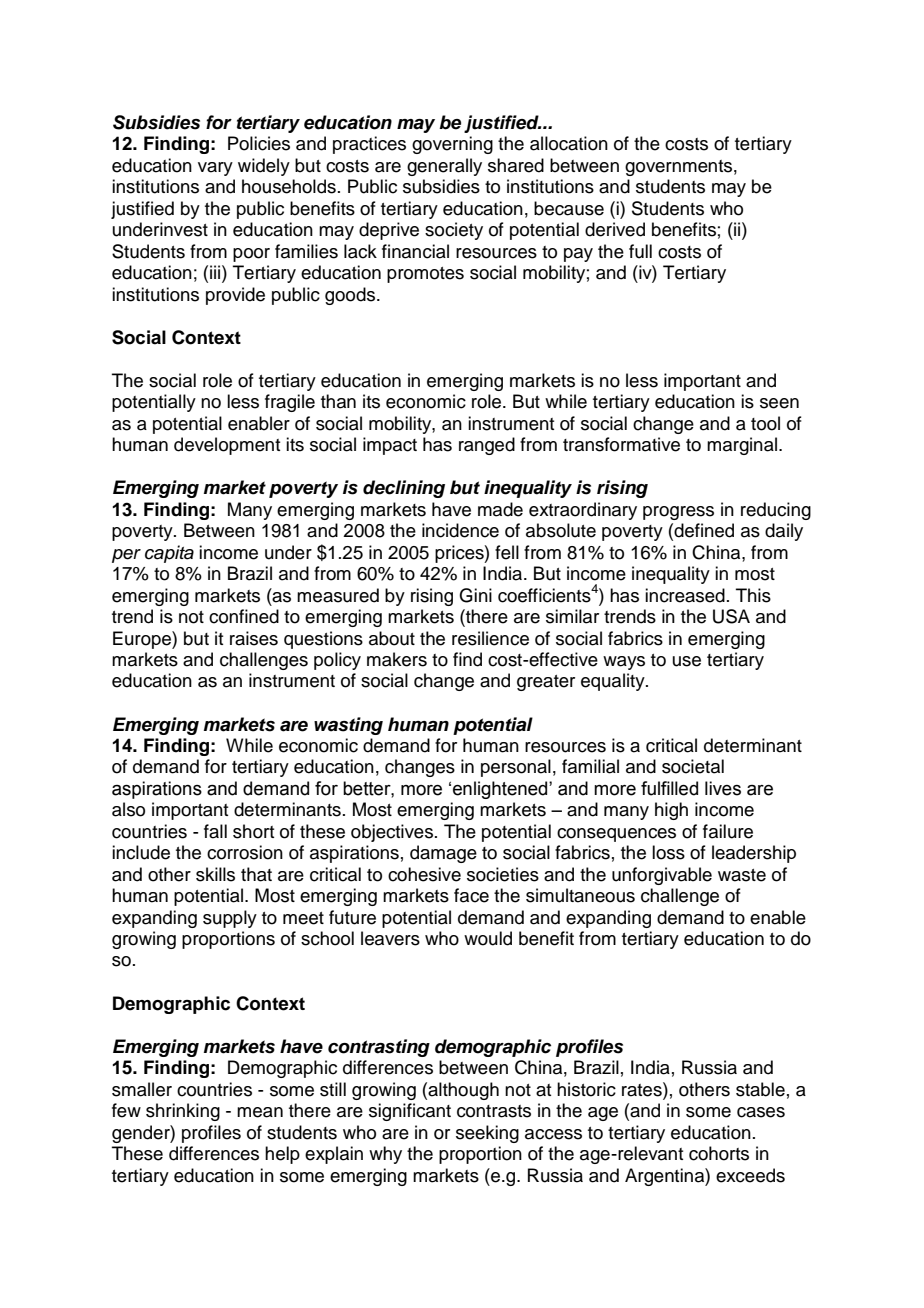 This document has width=924, height=1308. What do you see at coordinates (615, 229) in the document?
I see `derived` at bounding box center [615, 229].
